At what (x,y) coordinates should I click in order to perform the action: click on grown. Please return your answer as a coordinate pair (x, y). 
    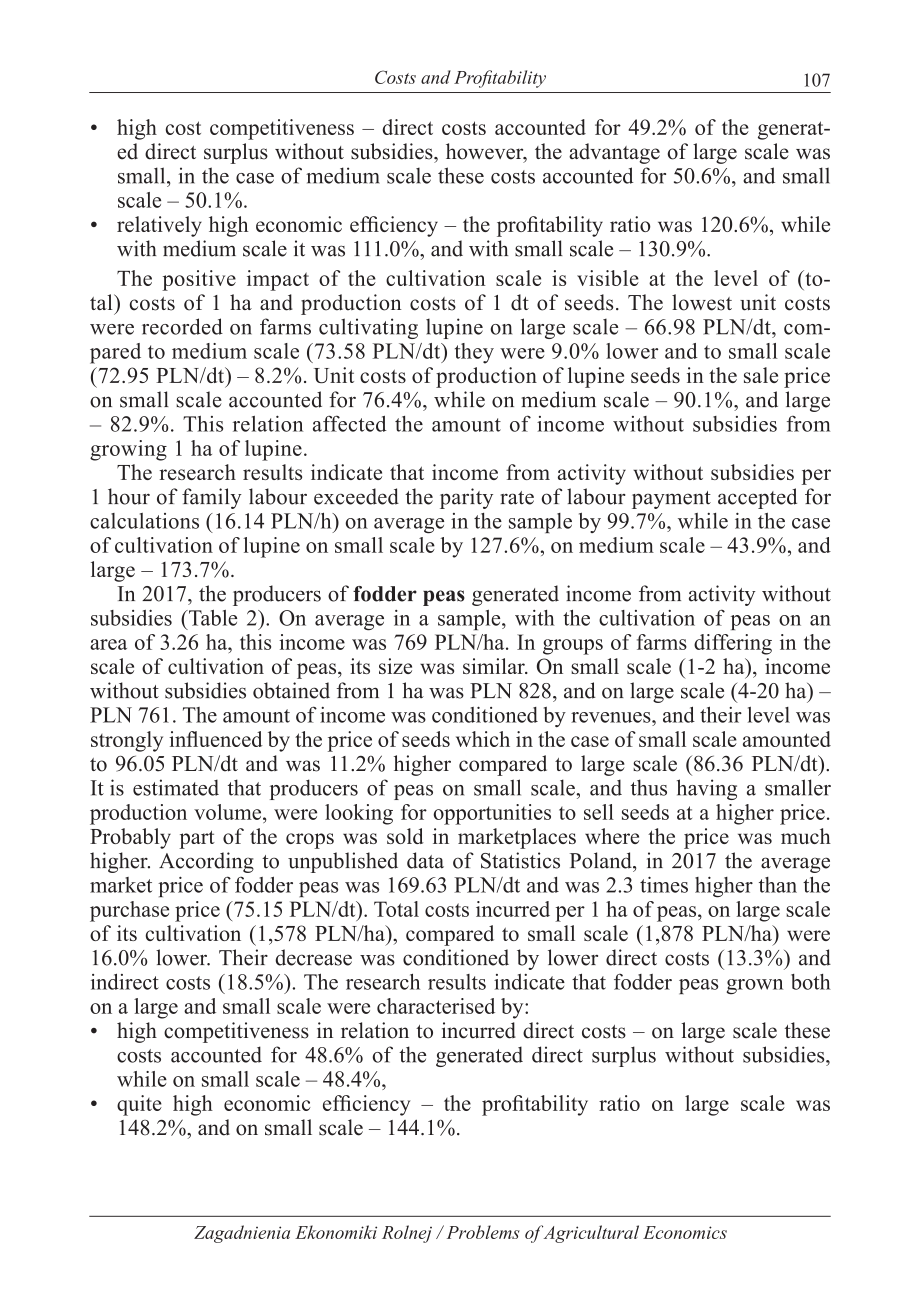
    Looking at the image, I should click on (755, 986).
